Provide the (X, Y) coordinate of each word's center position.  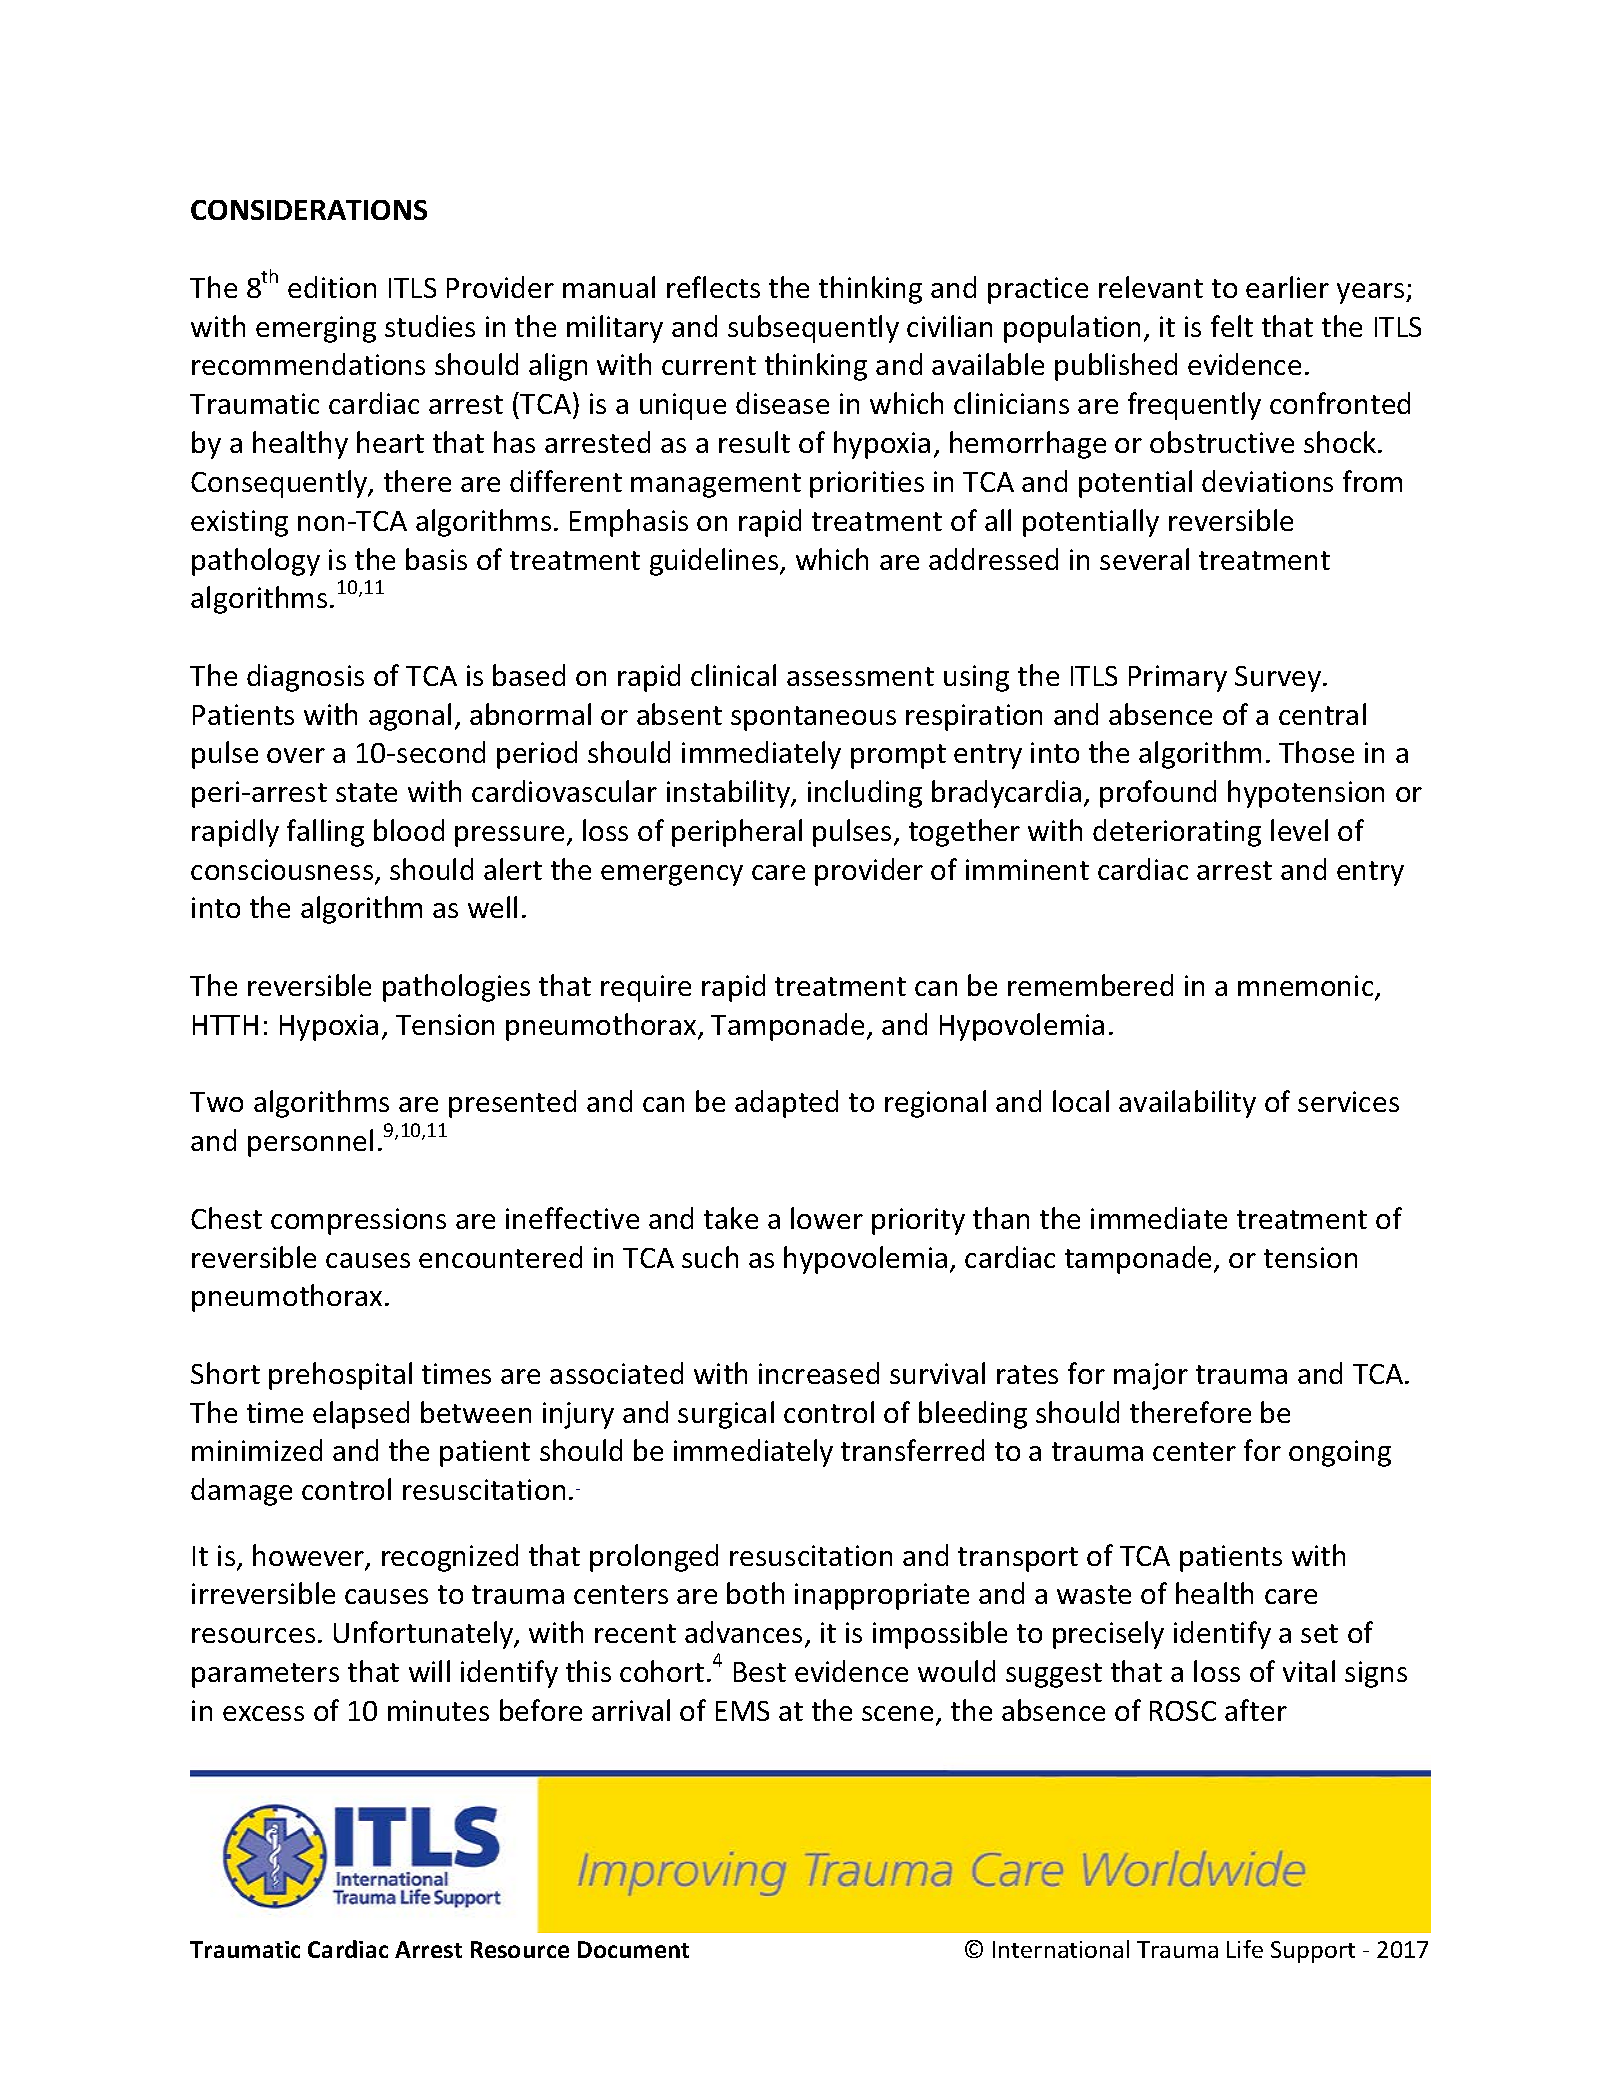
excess (263, 1713)
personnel (310, 1143)
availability (1187, 1104)
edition (332, 287)
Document (633, 1949)
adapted (786, 1104)
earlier (1287, 287)
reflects (713, 287)
